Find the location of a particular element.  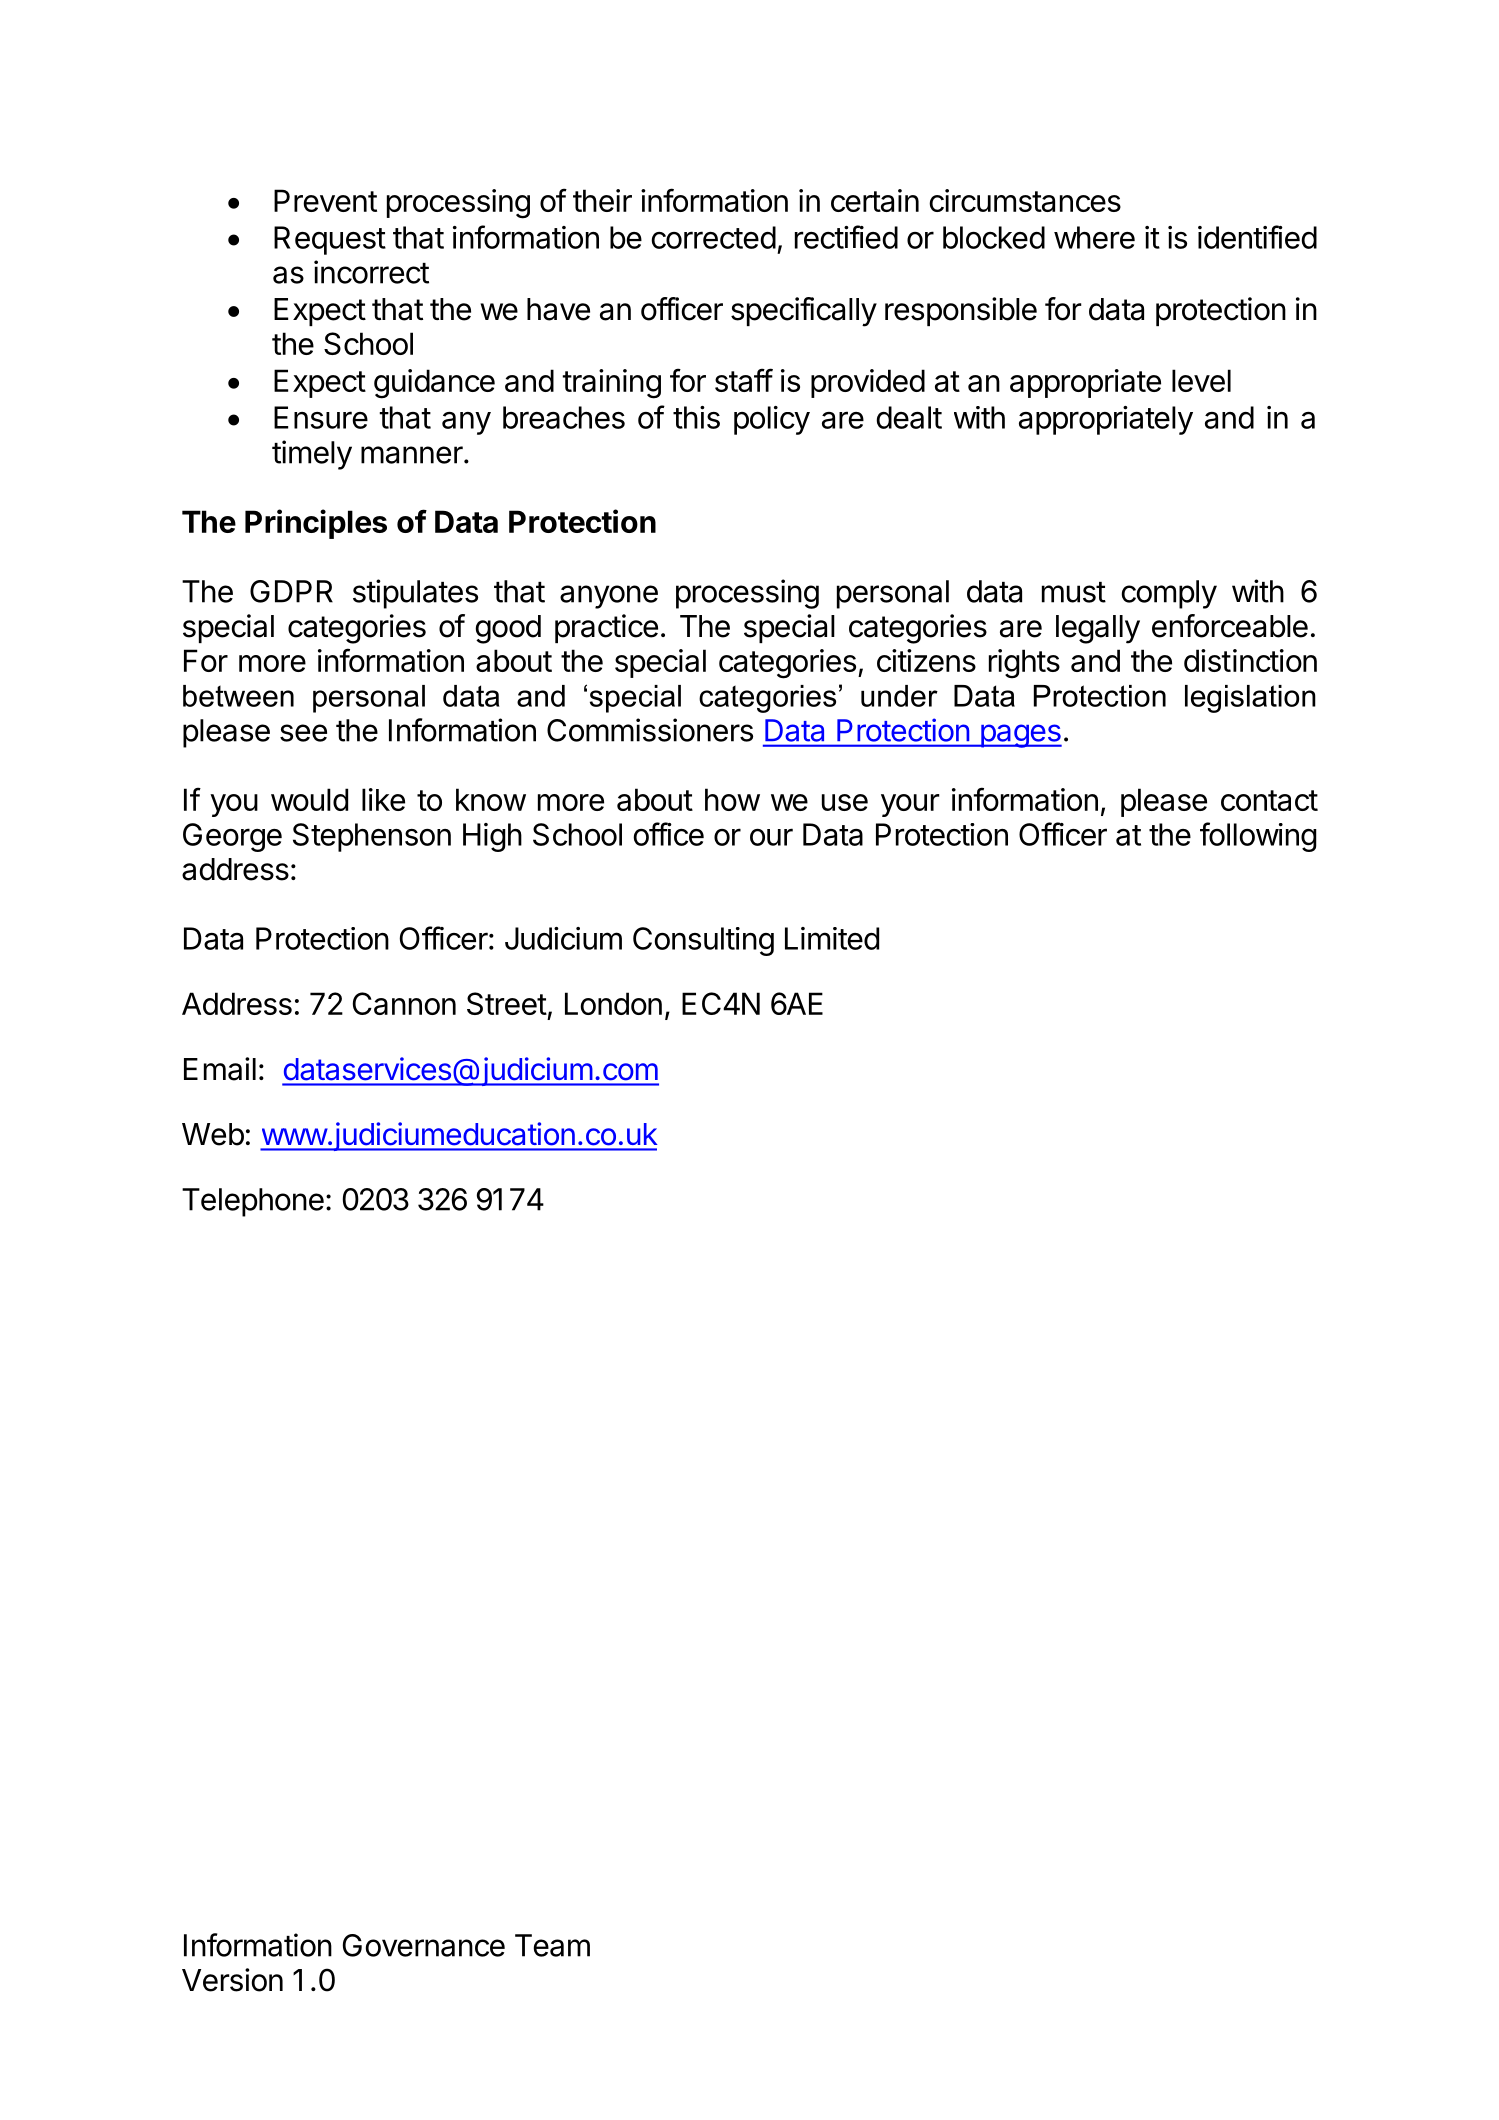

corrected is located at coordinates (713, 237).
